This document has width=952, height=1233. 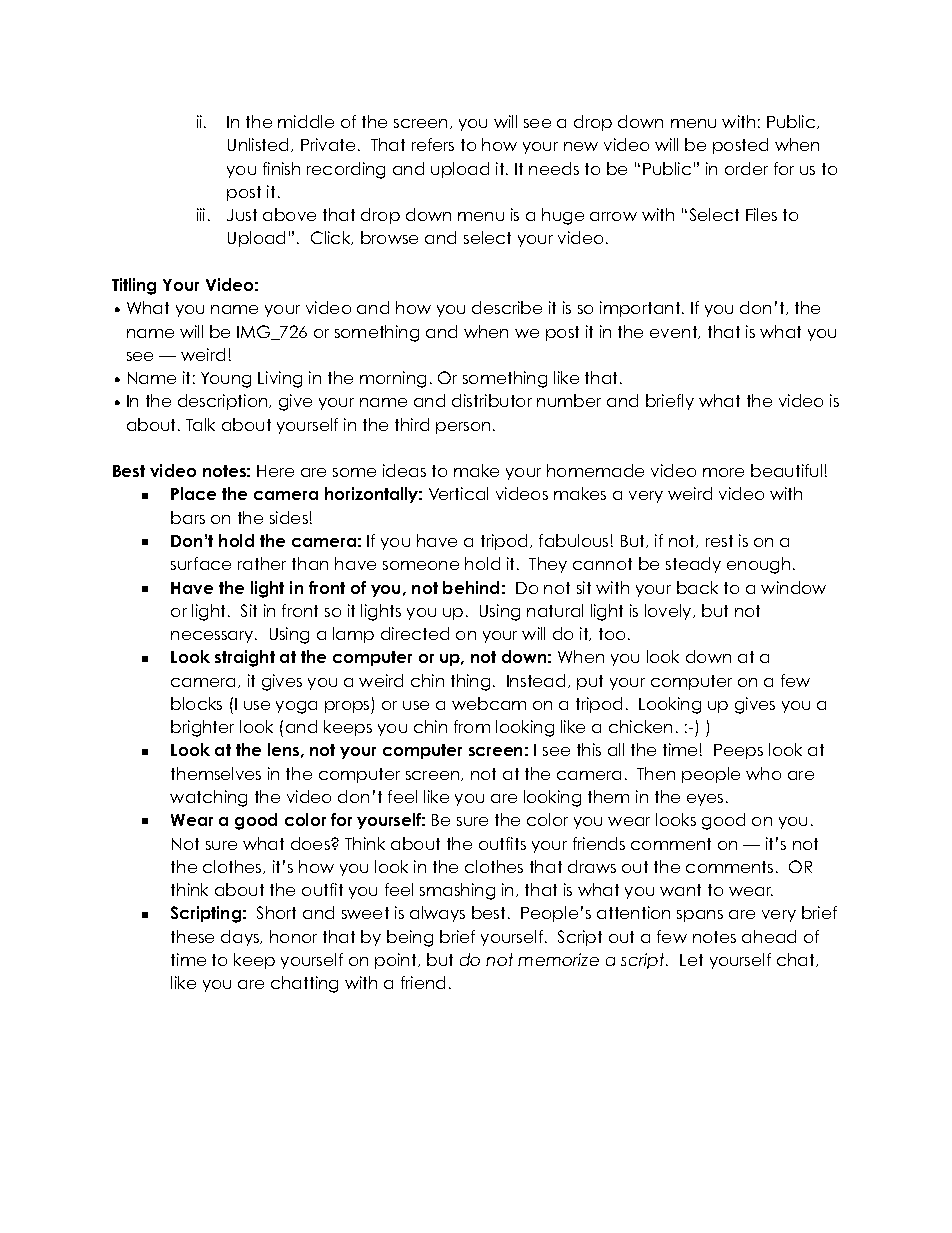 What do you see at coordinates (433, 144) in the document?
I see `refers` at bounding box center [433, 144].
